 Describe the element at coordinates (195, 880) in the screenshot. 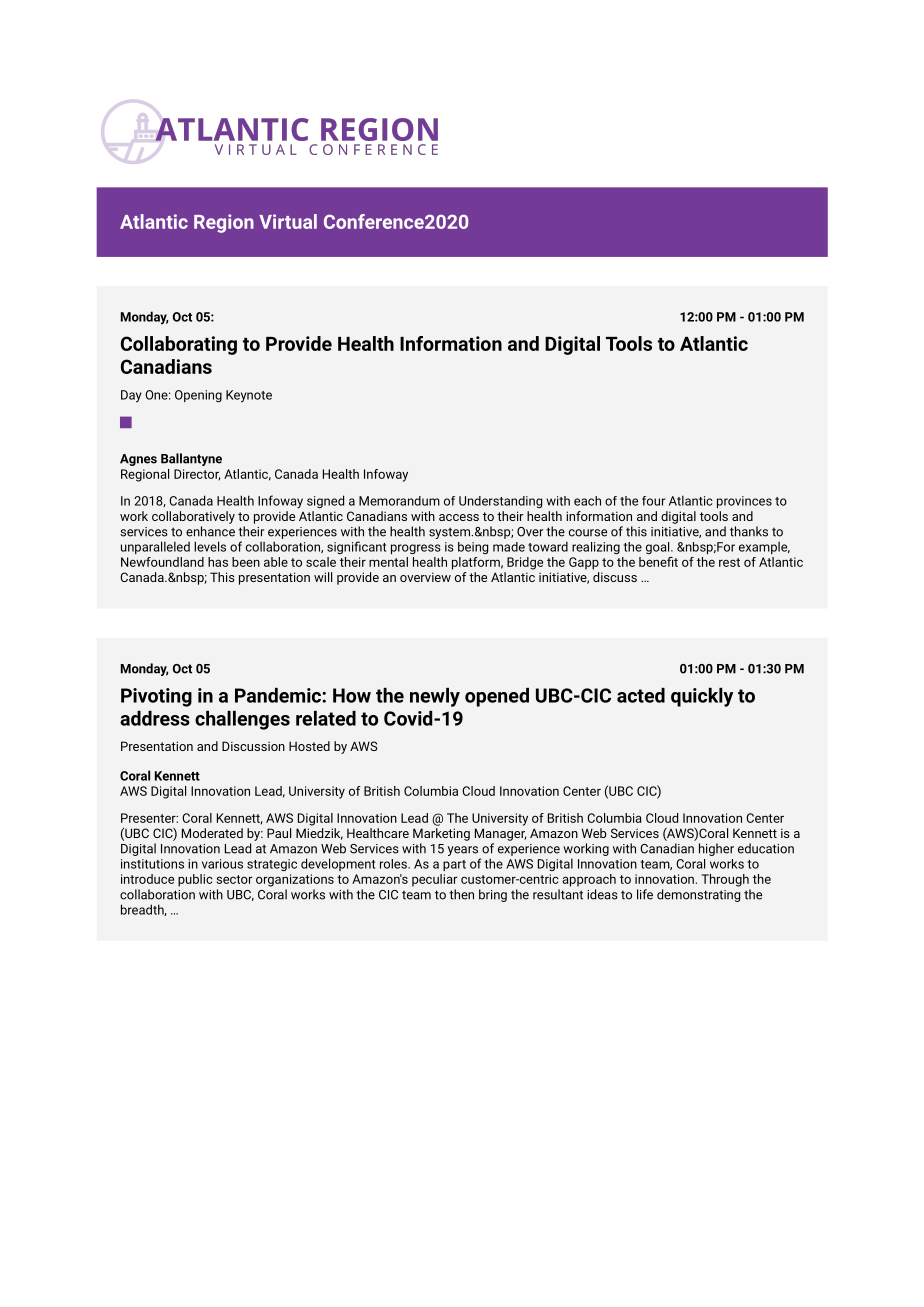

I see `public` at that location.
